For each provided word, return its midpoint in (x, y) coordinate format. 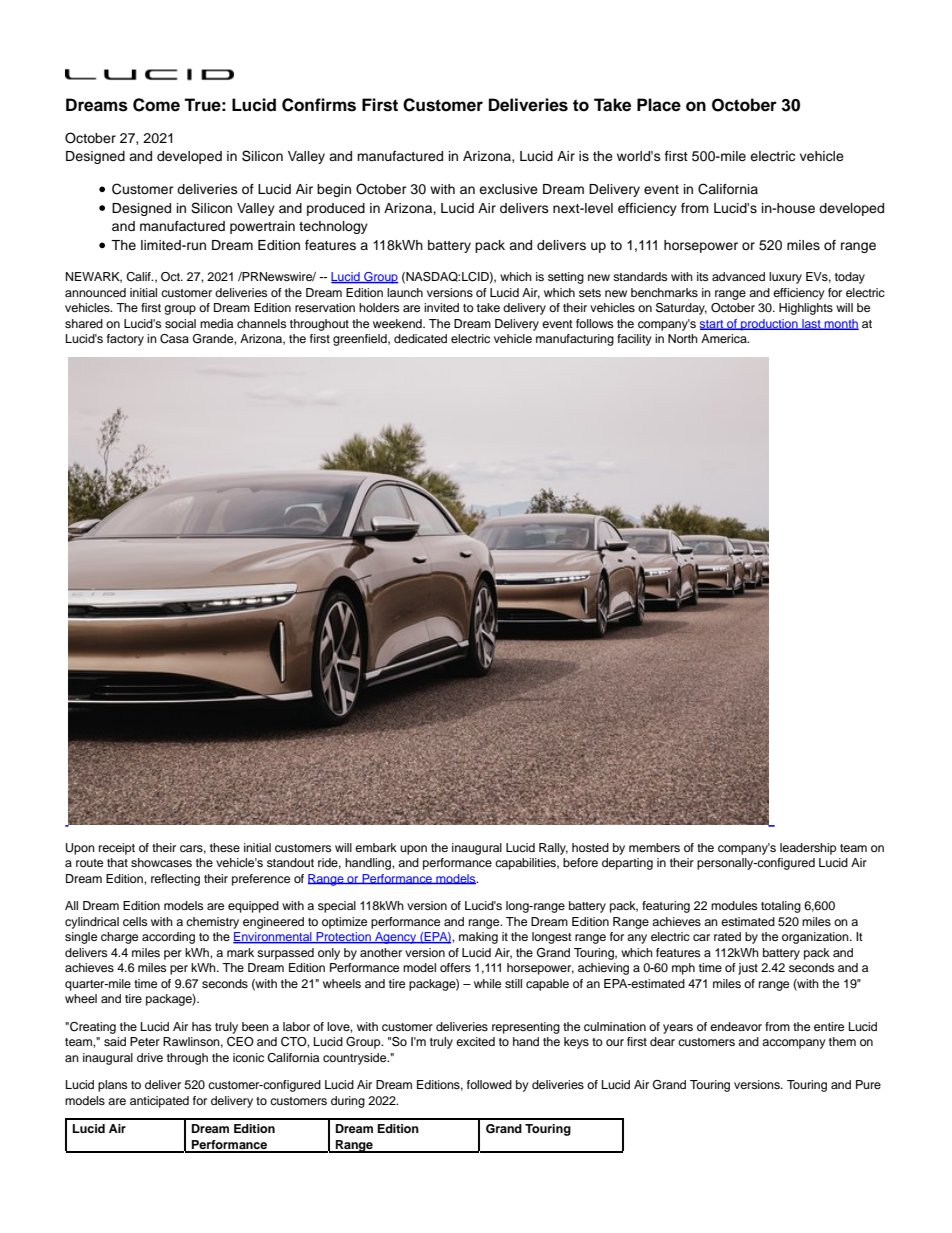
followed (489, 1084)
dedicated (420, 338)
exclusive (508, 189)
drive (150, 1057)
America (725, 338)
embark (376, 847)
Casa (174, 339)
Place (659, 105)
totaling (781, 907)
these (225, 847)
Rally (553, 849)
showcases (161, 862)
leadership (808, 849)
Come (156, 105)
